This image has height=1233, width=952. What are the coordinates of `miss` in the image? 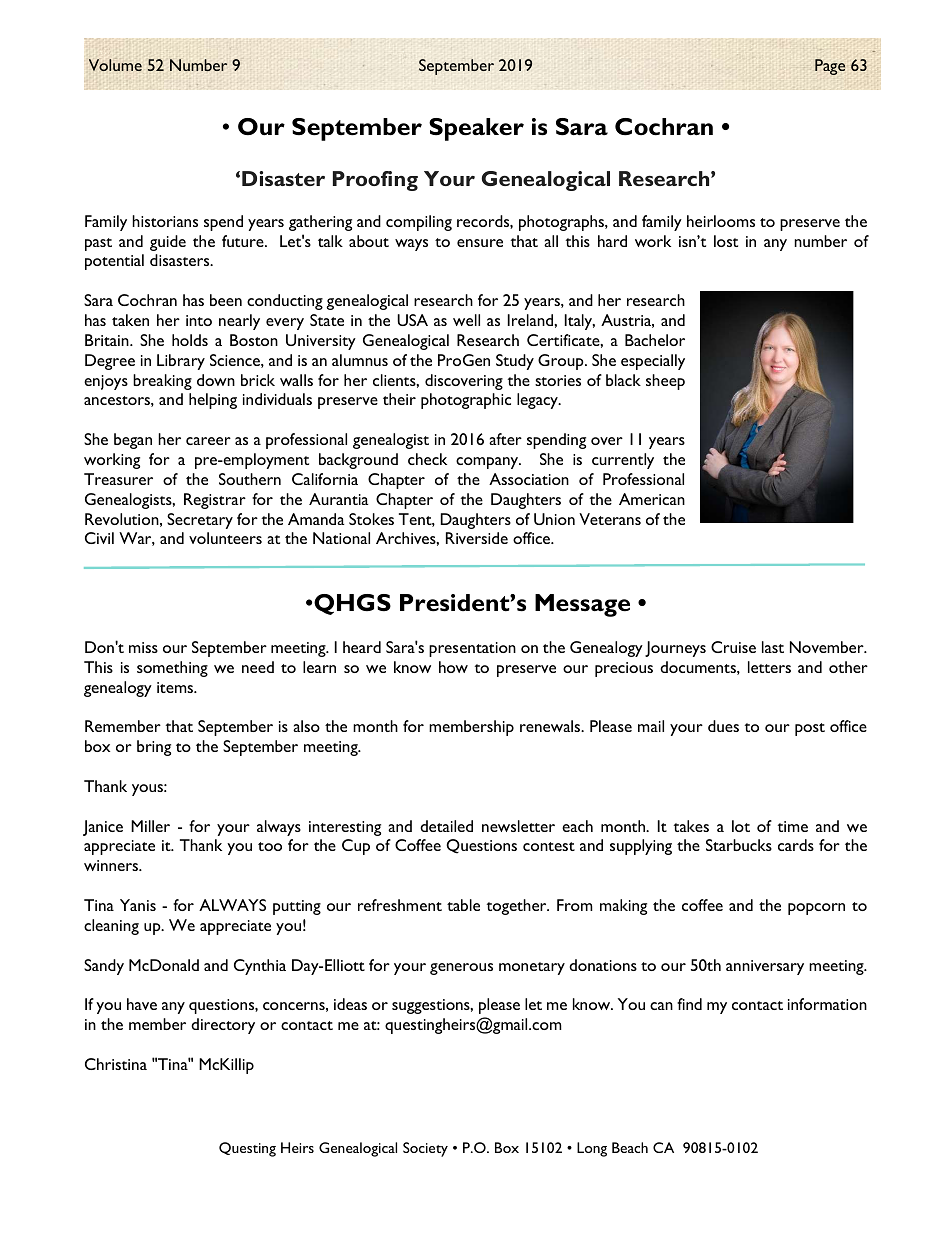 It's located at (143, 647).
